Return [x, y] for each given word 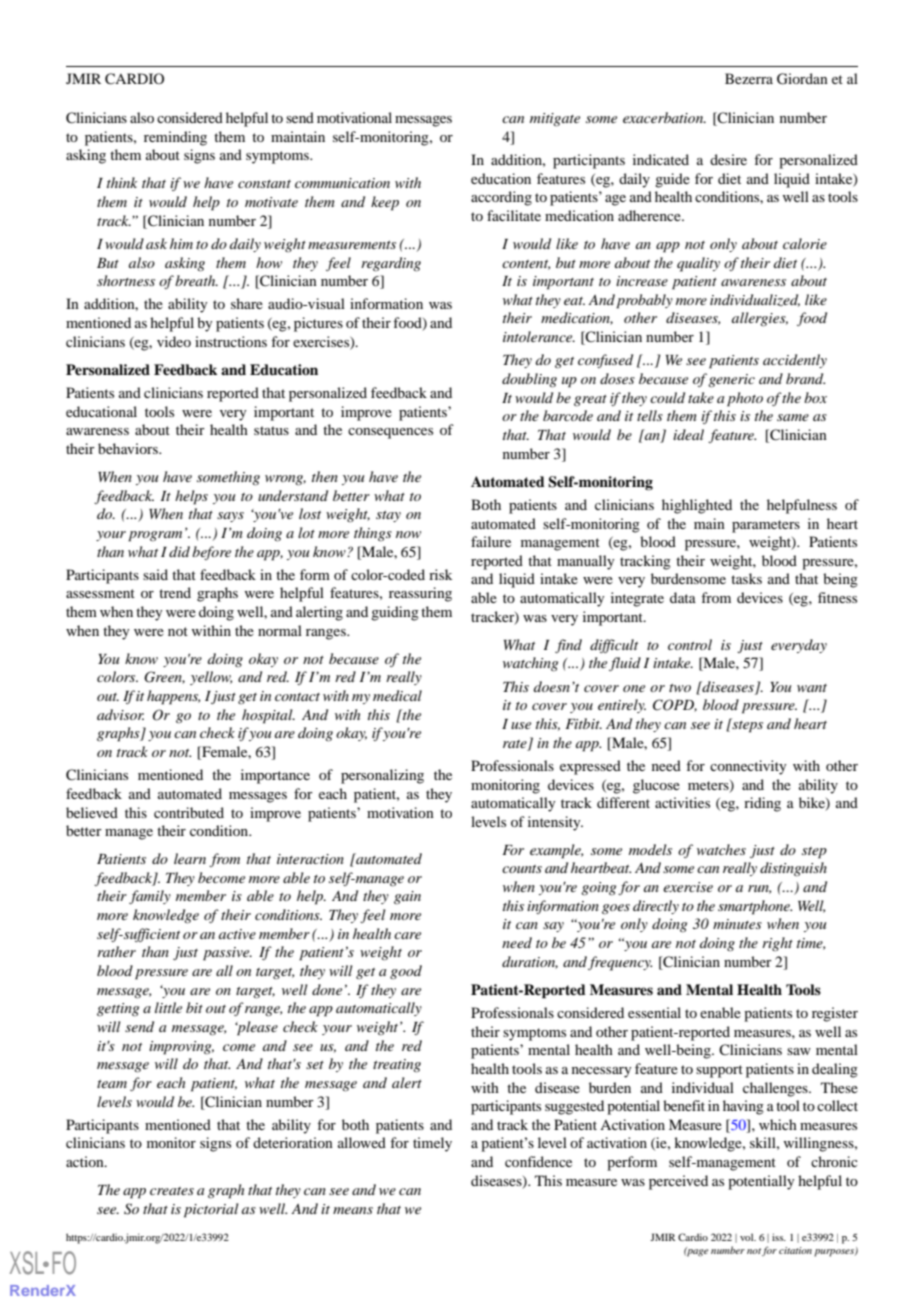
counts [522, 869]
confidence [538, 1161]
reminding [175, 138]
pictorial [211, 1210]
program [155, 536]
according [501, 198]
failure [491, 541]
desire [728, 159]
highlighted [697, 506]
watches [721, 849]
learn [190, 858]
